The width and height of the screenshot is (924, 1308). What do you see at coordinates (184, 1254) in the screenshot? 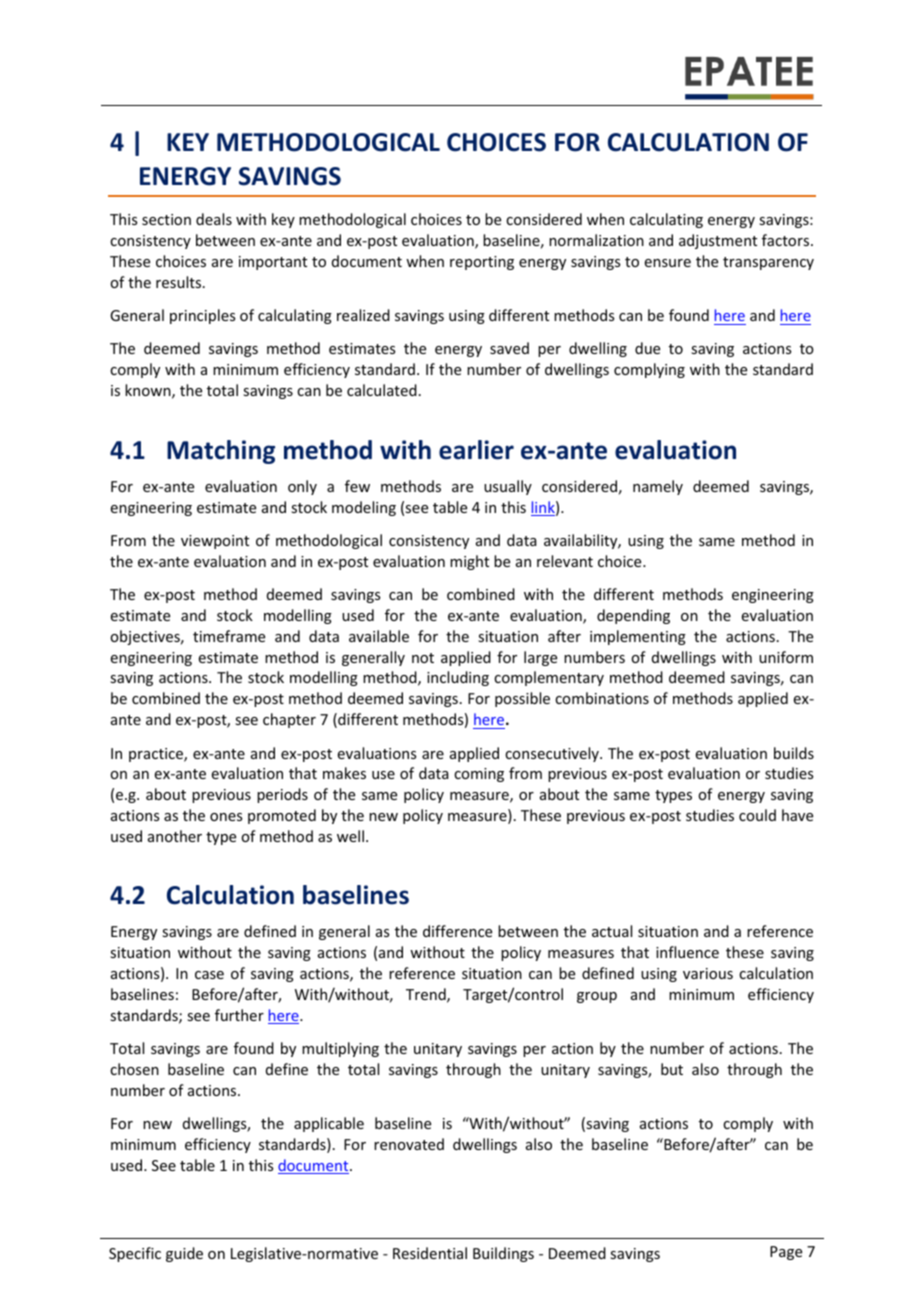
I see `guide` at bounding box center [184, 1254].
